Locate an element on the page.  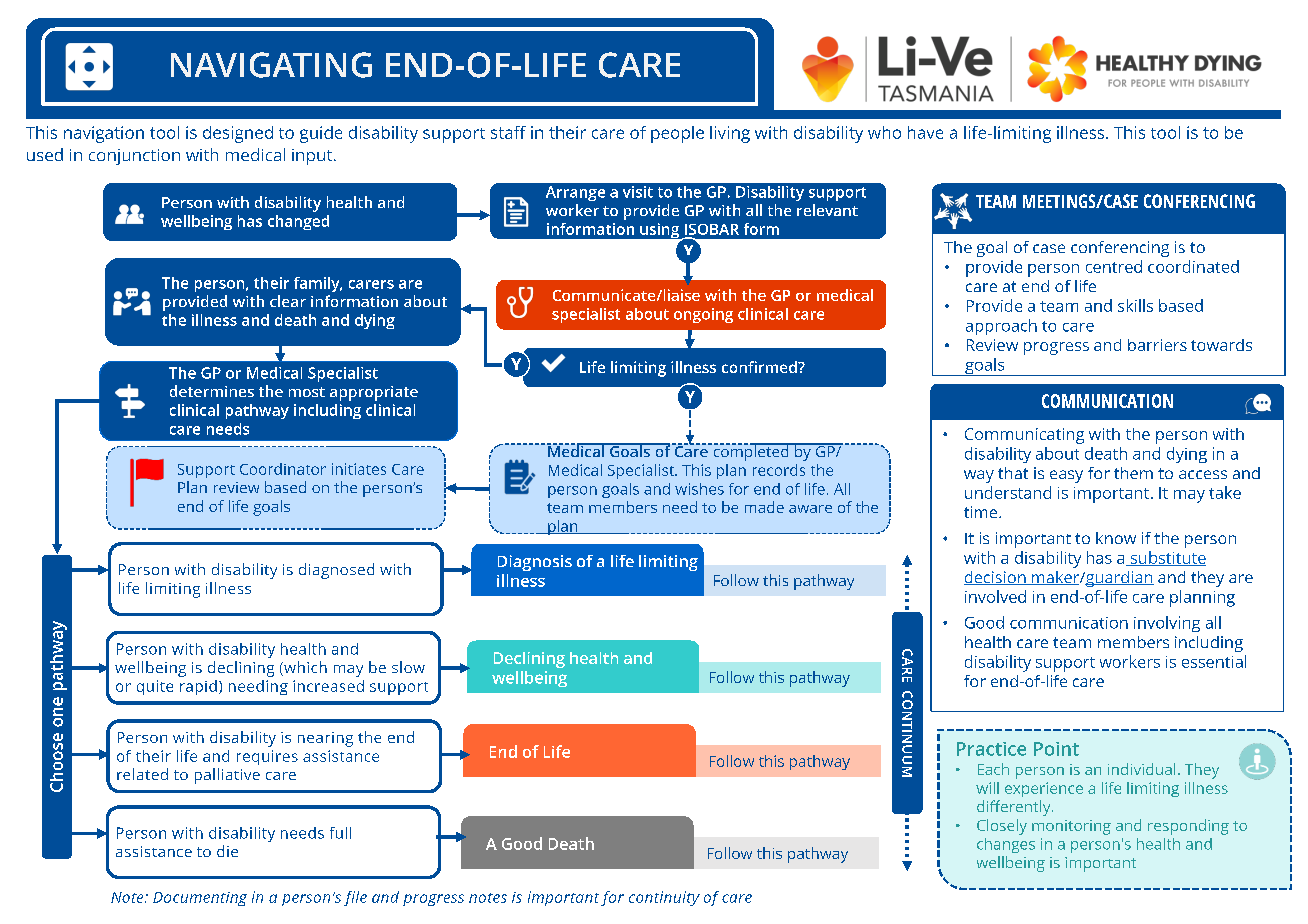
have is located at coordinates (925, 132).
